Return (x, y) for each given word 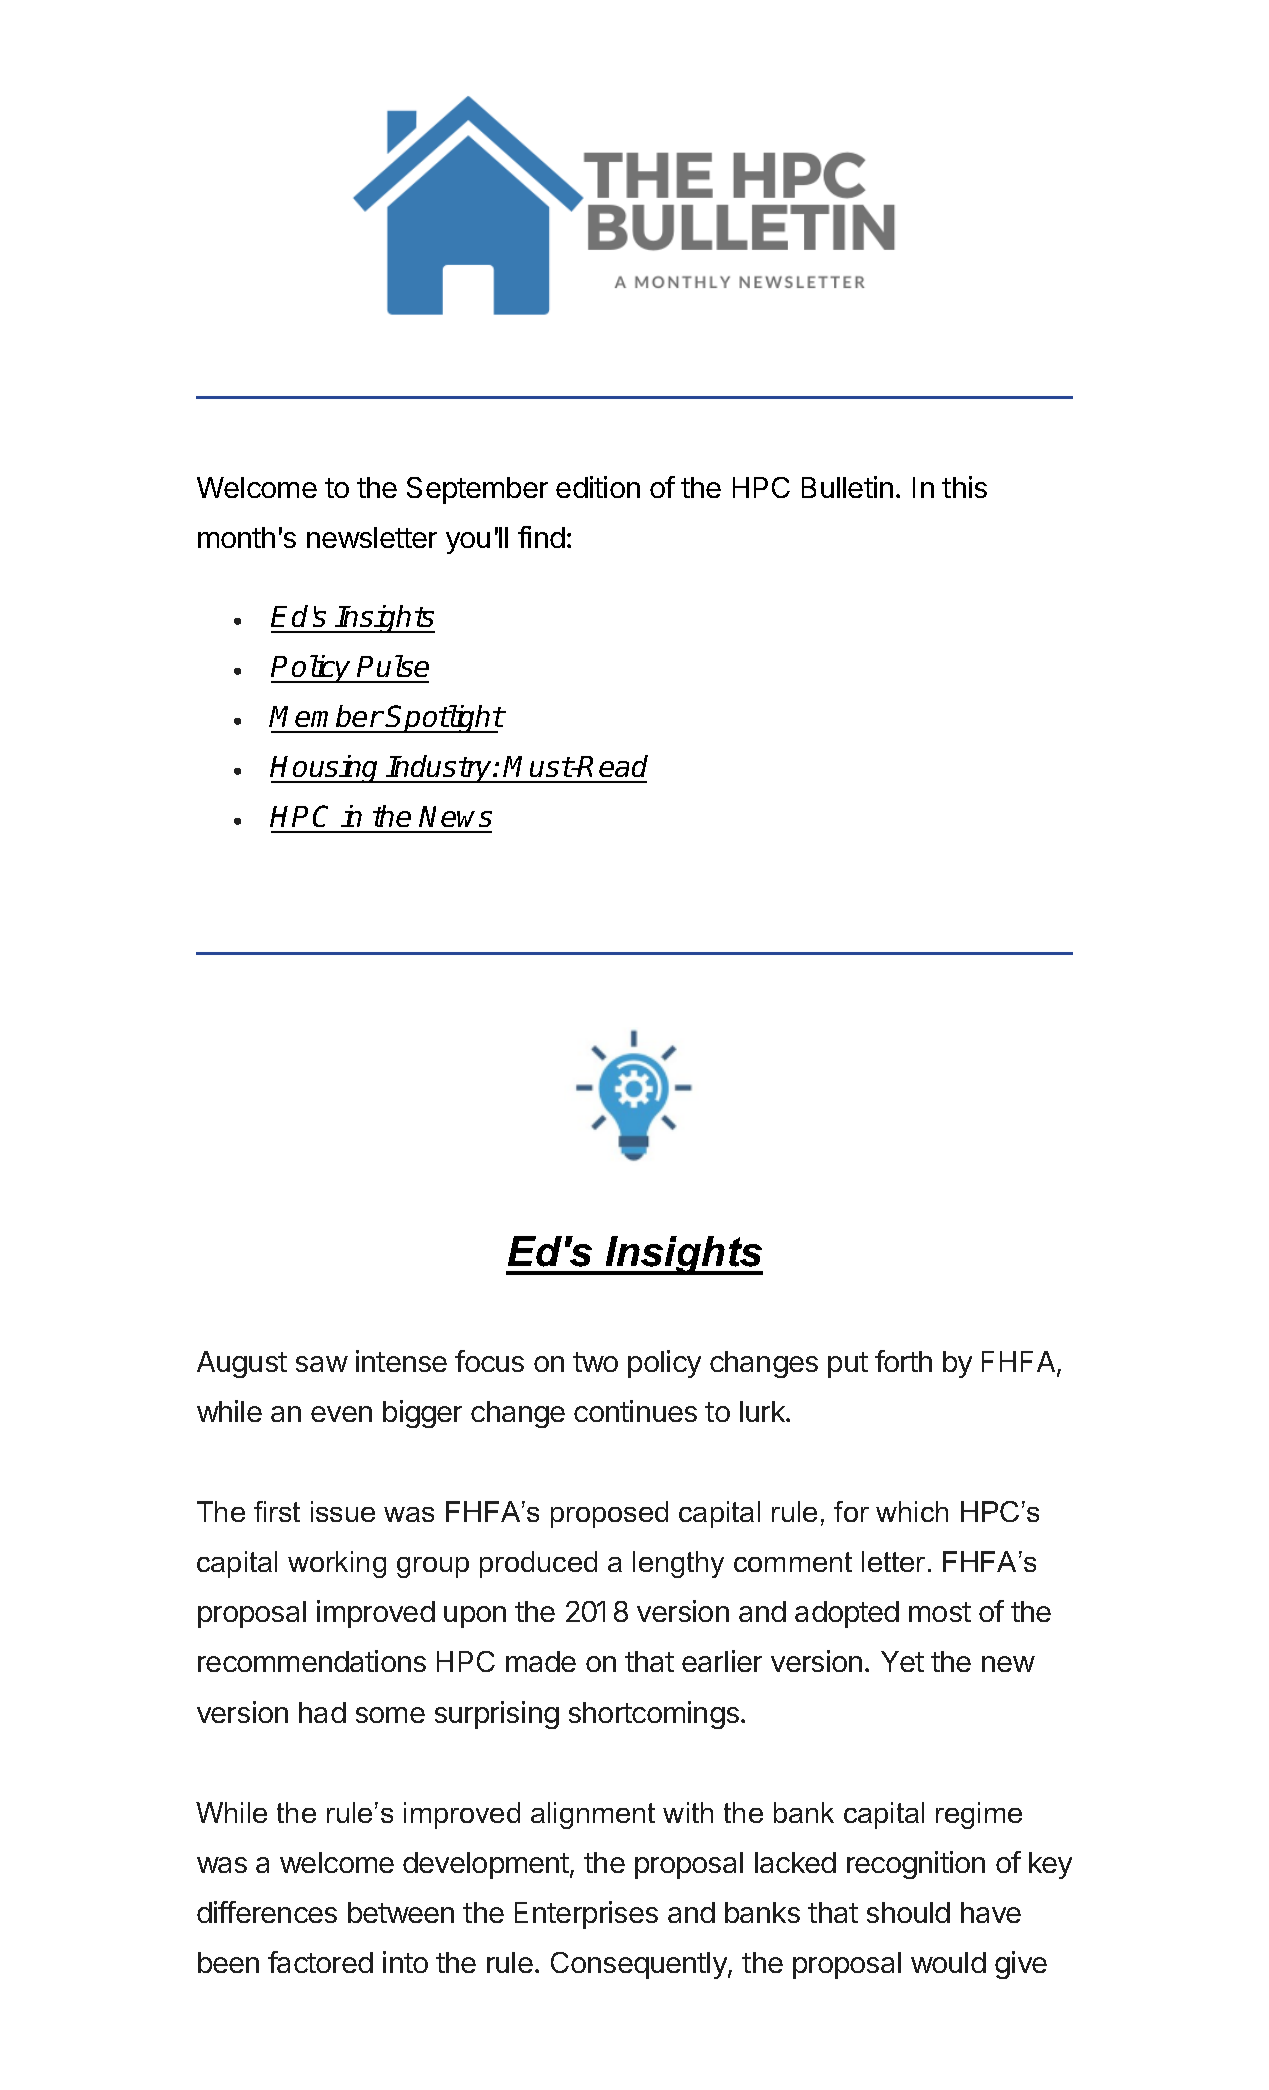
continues (635, 1411)
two (595, 1362)
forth (903, 1361)
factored (320, 1962)
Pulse (393, 666)
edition (598, 487)
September (477, 490)
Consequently (640, 1965)
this (964, 487)
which (912, 1511)
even (341, 1414)
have (991, 1912)
